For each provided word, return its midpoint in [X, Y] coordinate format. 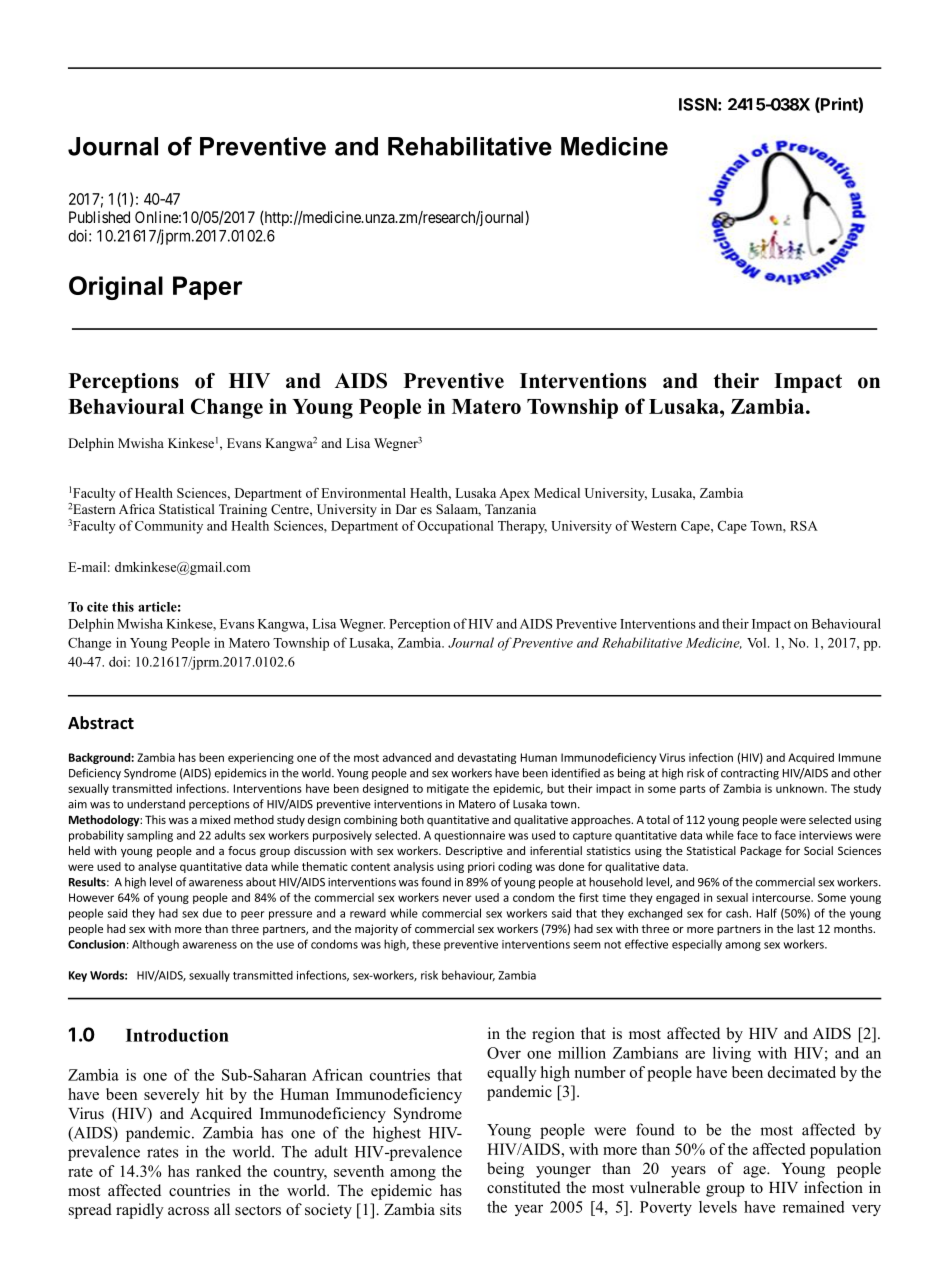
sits [450, 1209]
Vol [758, 642]
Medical [557, 493]
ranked [218, 1171]
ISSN [698, 104]
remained [814, 1207]
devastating [487, 758]
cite [97, 607]
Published [99, 217]
